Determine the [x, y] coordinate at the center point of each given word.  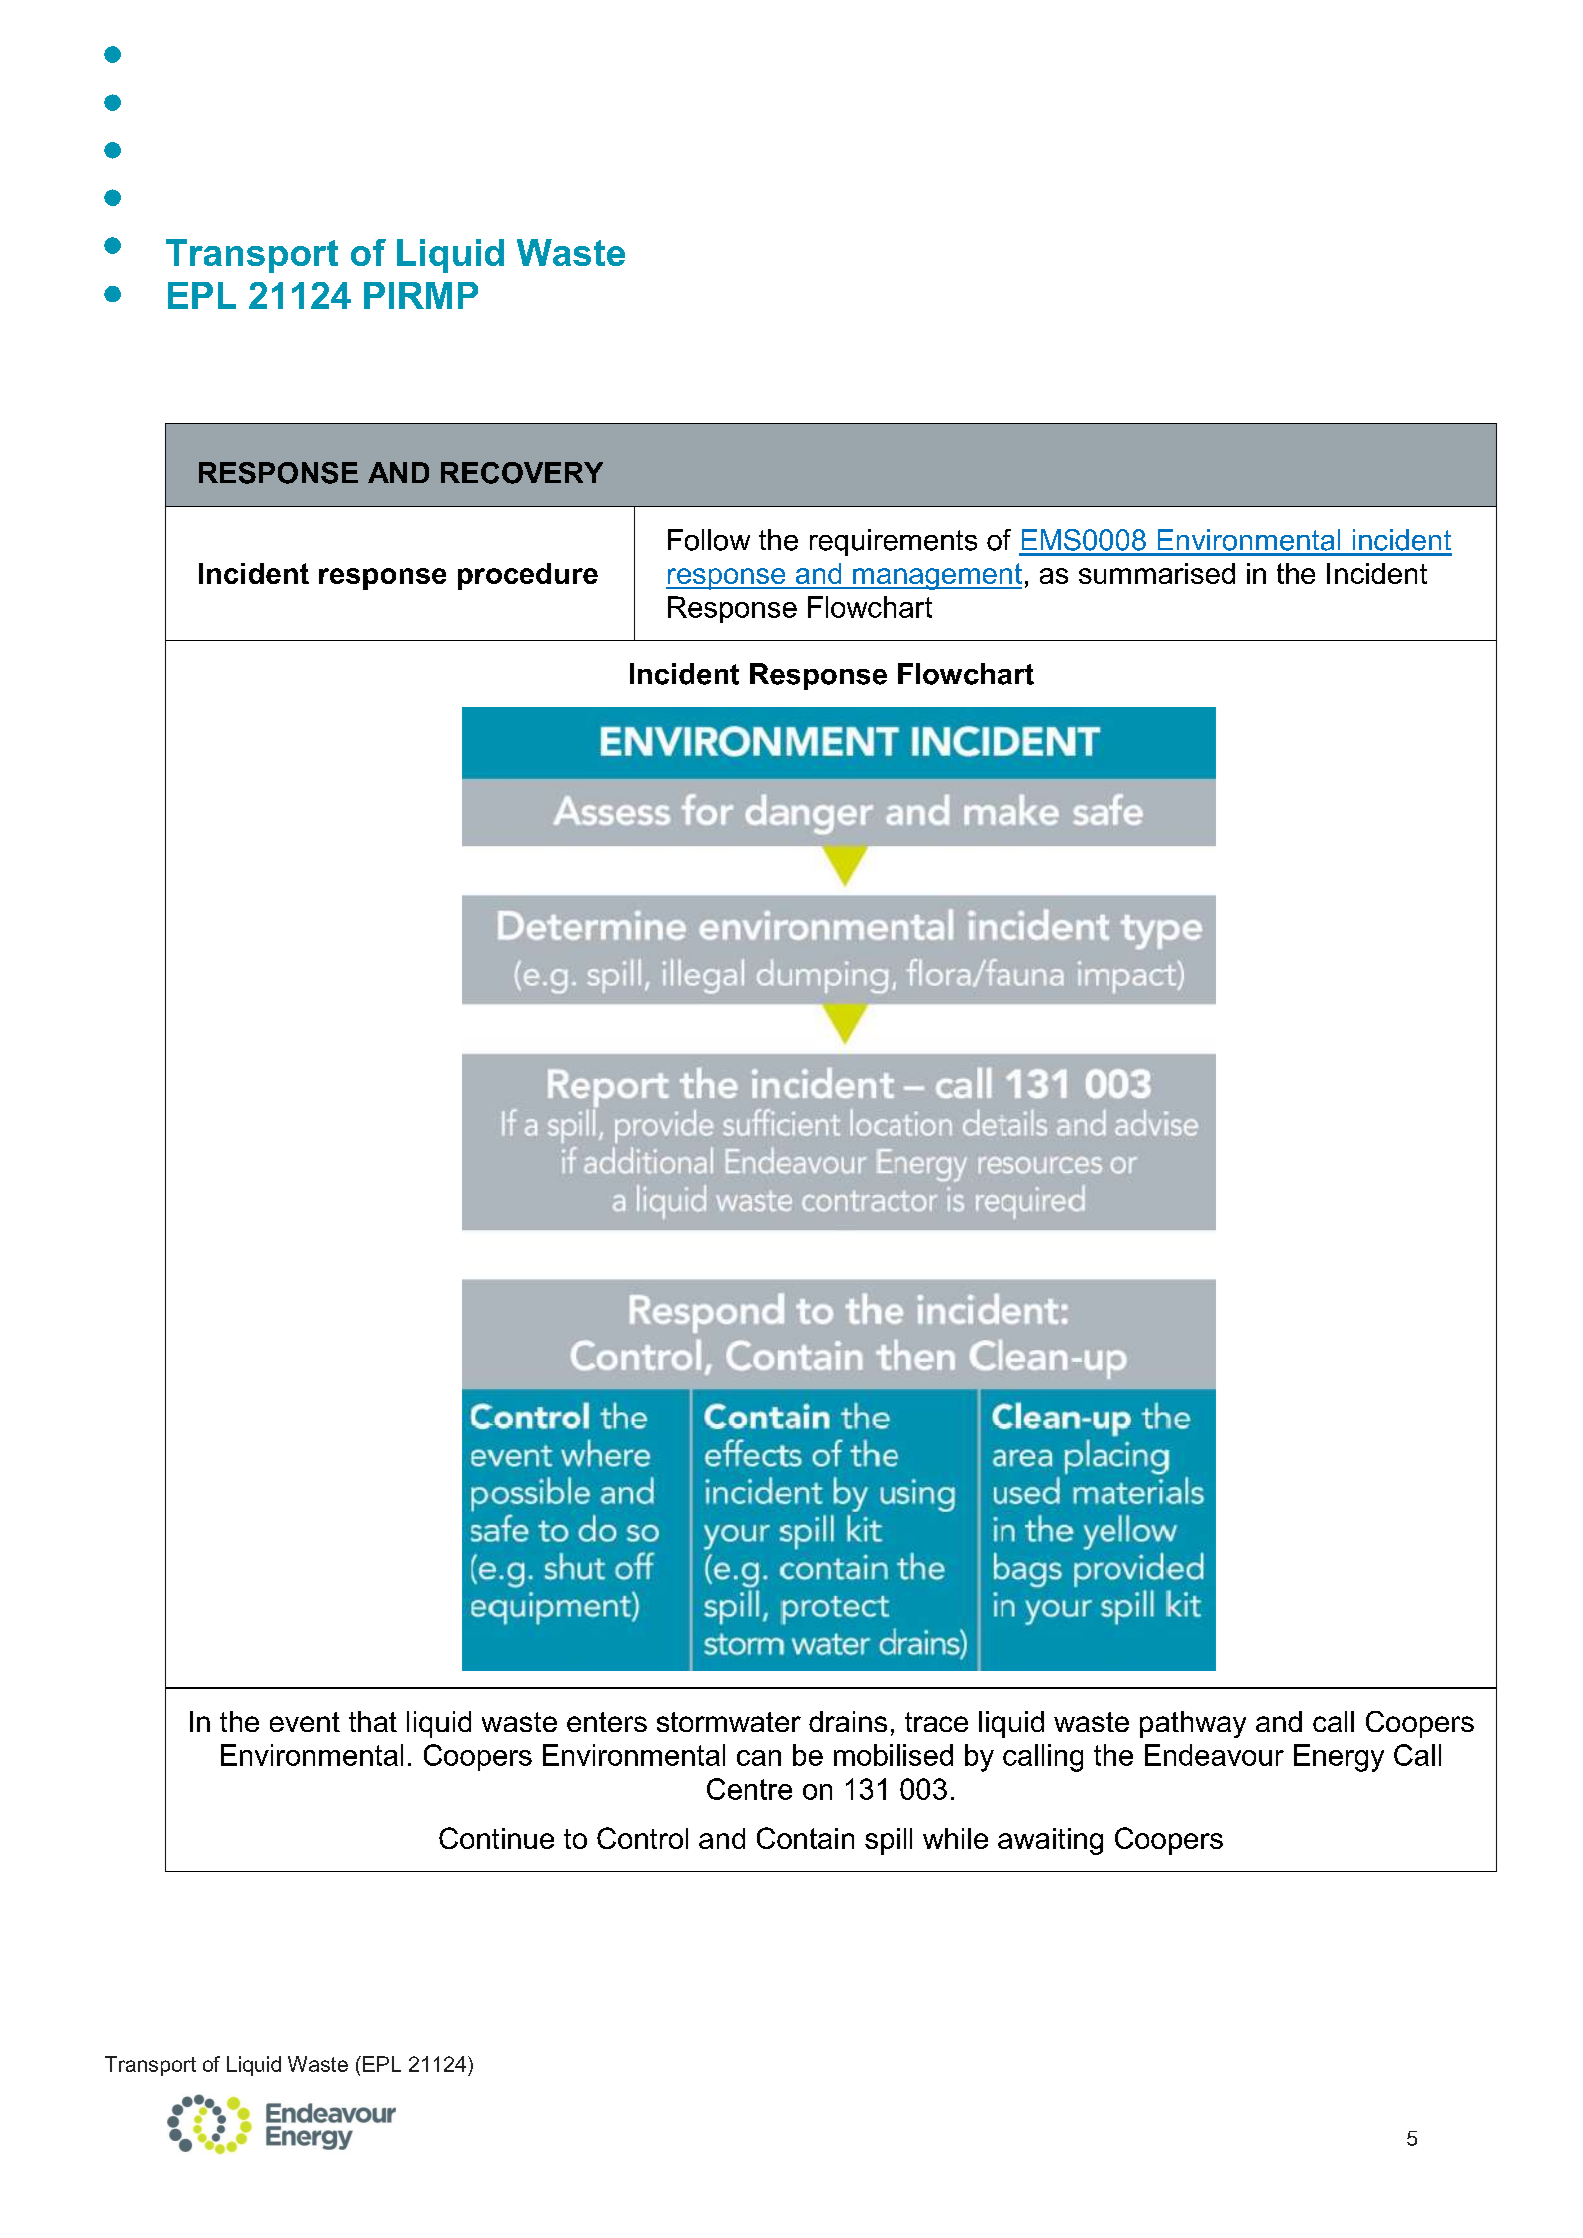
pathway [1193, 1724]
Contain [805, 1838]
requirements [893, 542]
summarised [1157, 573]
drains [848, 1721]
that [373, 1721]
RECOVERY [522, 473]
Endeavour [1214, 1755]
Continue [496, 1838]
